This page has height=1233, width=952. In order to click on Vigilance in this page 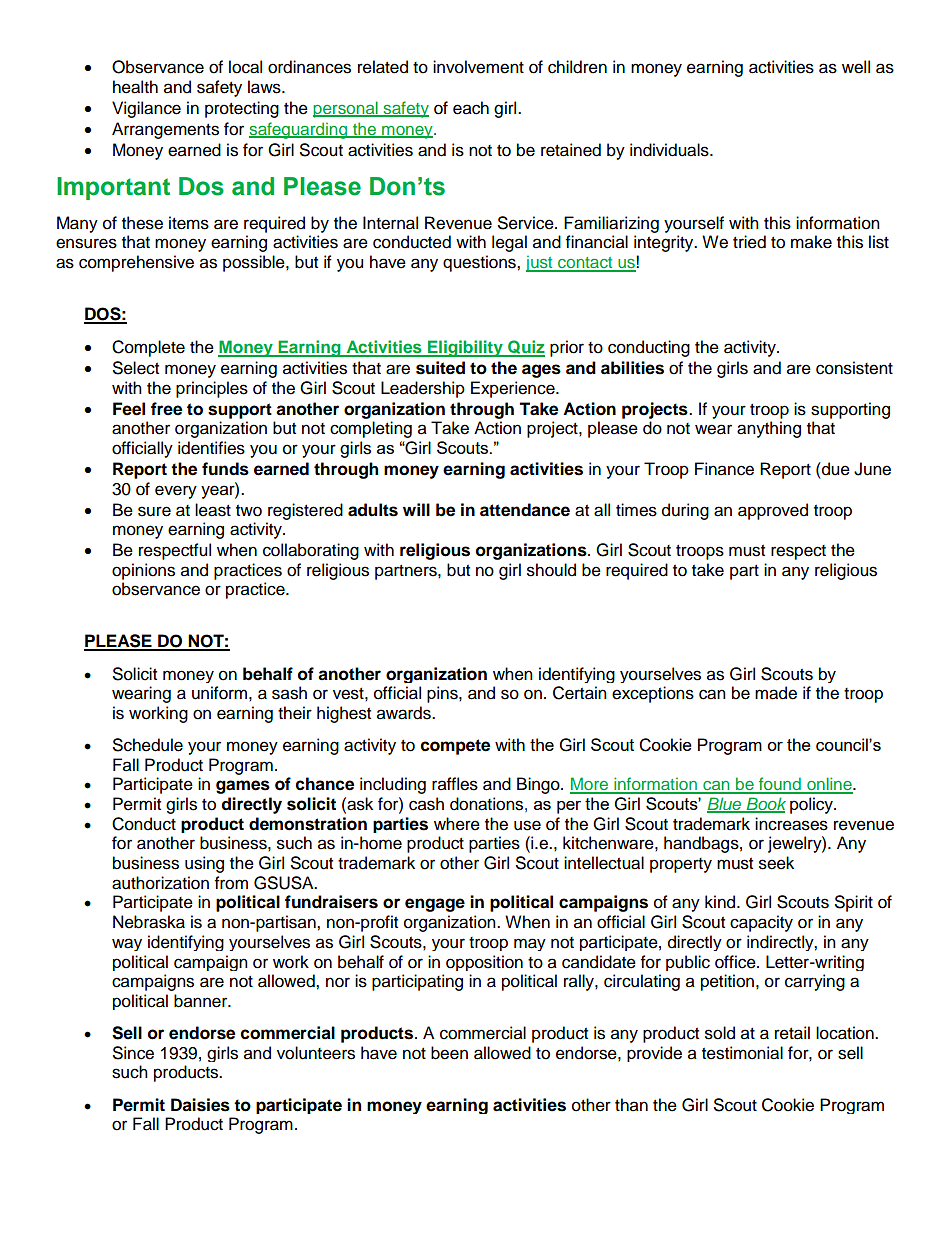, I will do `click(146, 109)`.
